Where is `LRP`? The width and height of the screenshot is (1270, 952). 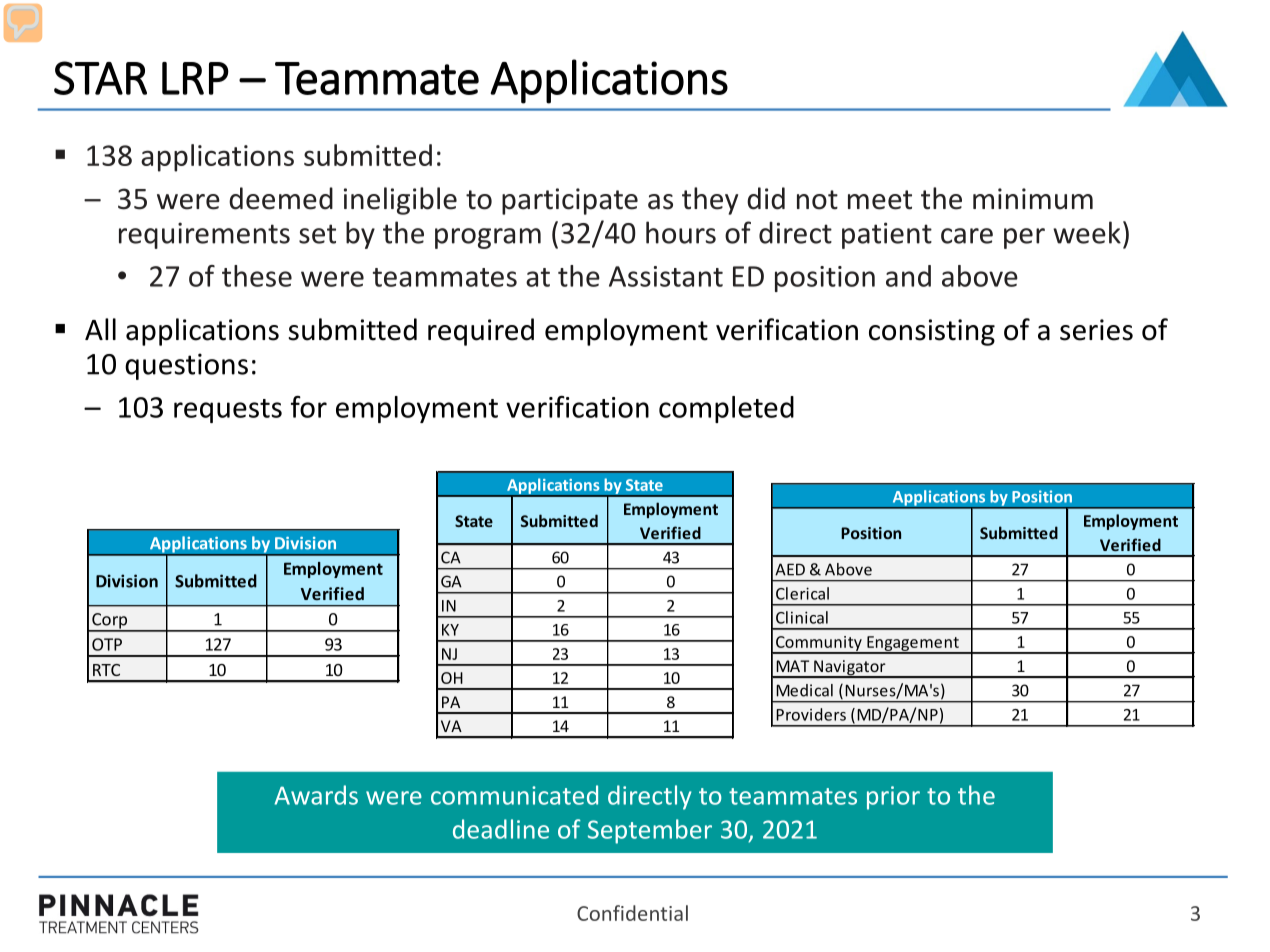 LRP is located at coordinates (195, 78).
